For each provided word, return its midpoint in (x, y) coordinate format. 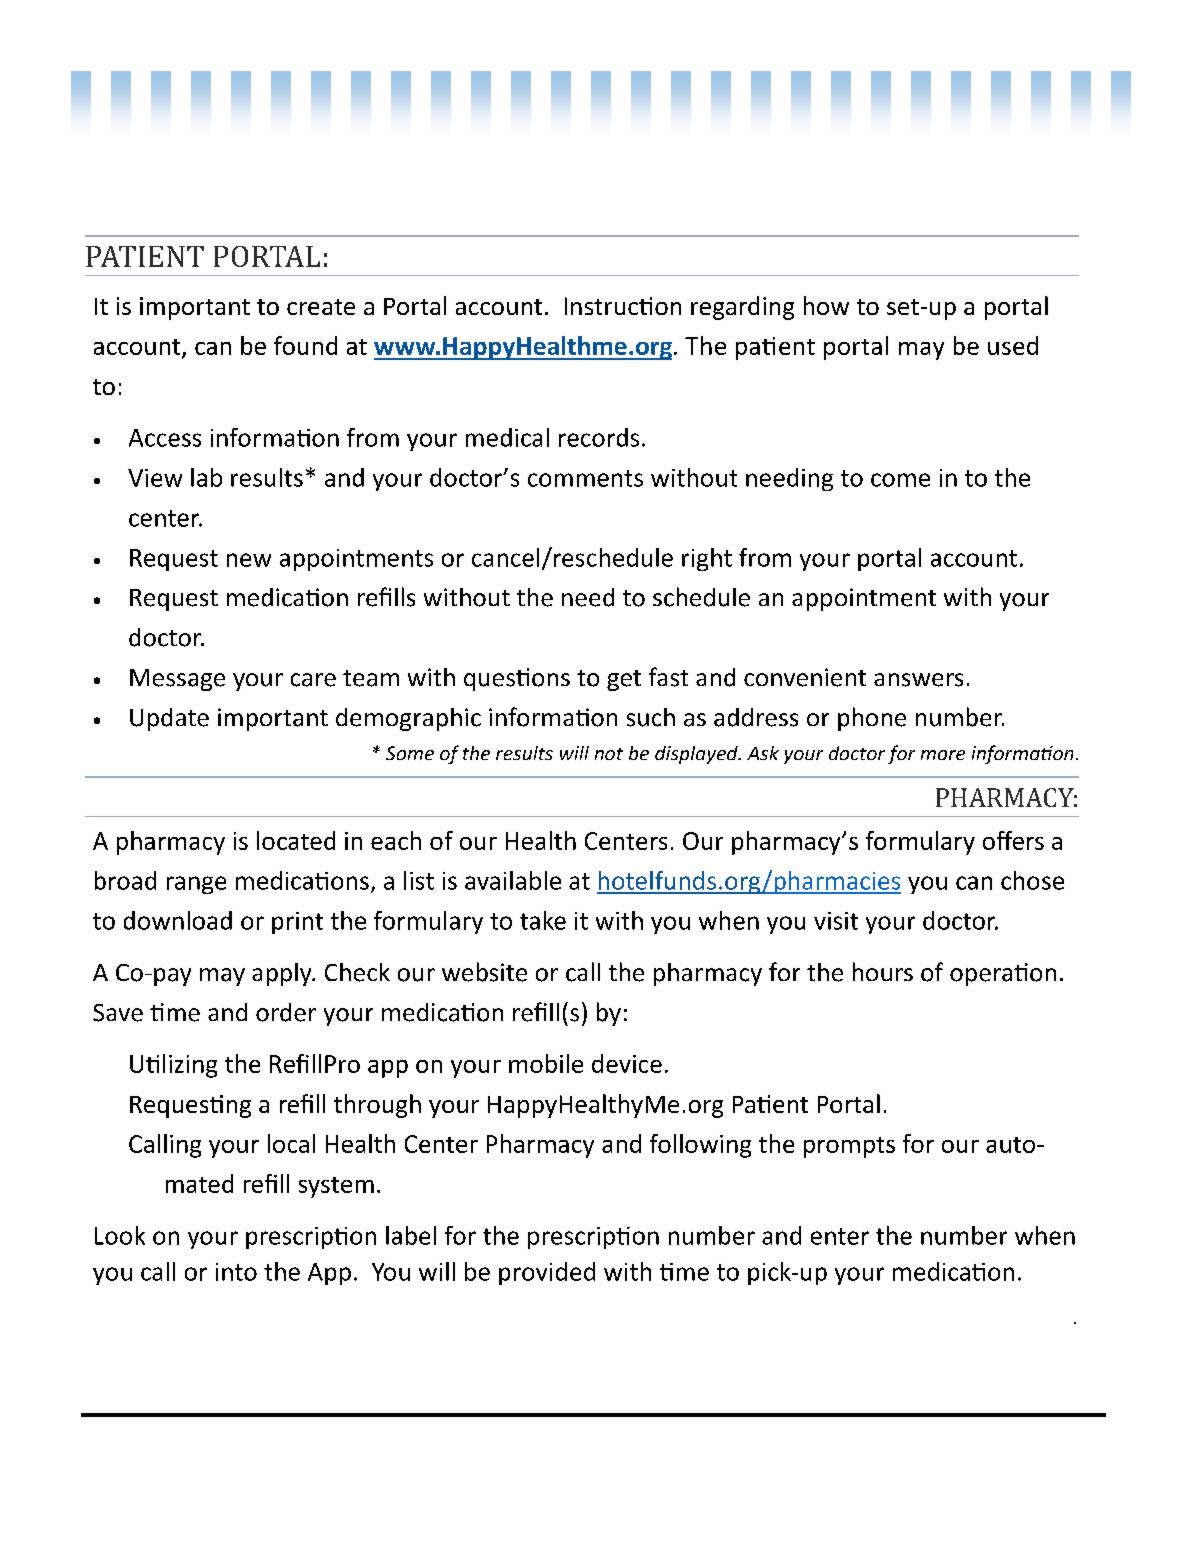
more (943, 755)
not (609, 754)
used (1013, 345)
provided (547, 1273)
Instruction (623, 306)
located (296, 840)
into (236, 1272)
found (305, 345)
